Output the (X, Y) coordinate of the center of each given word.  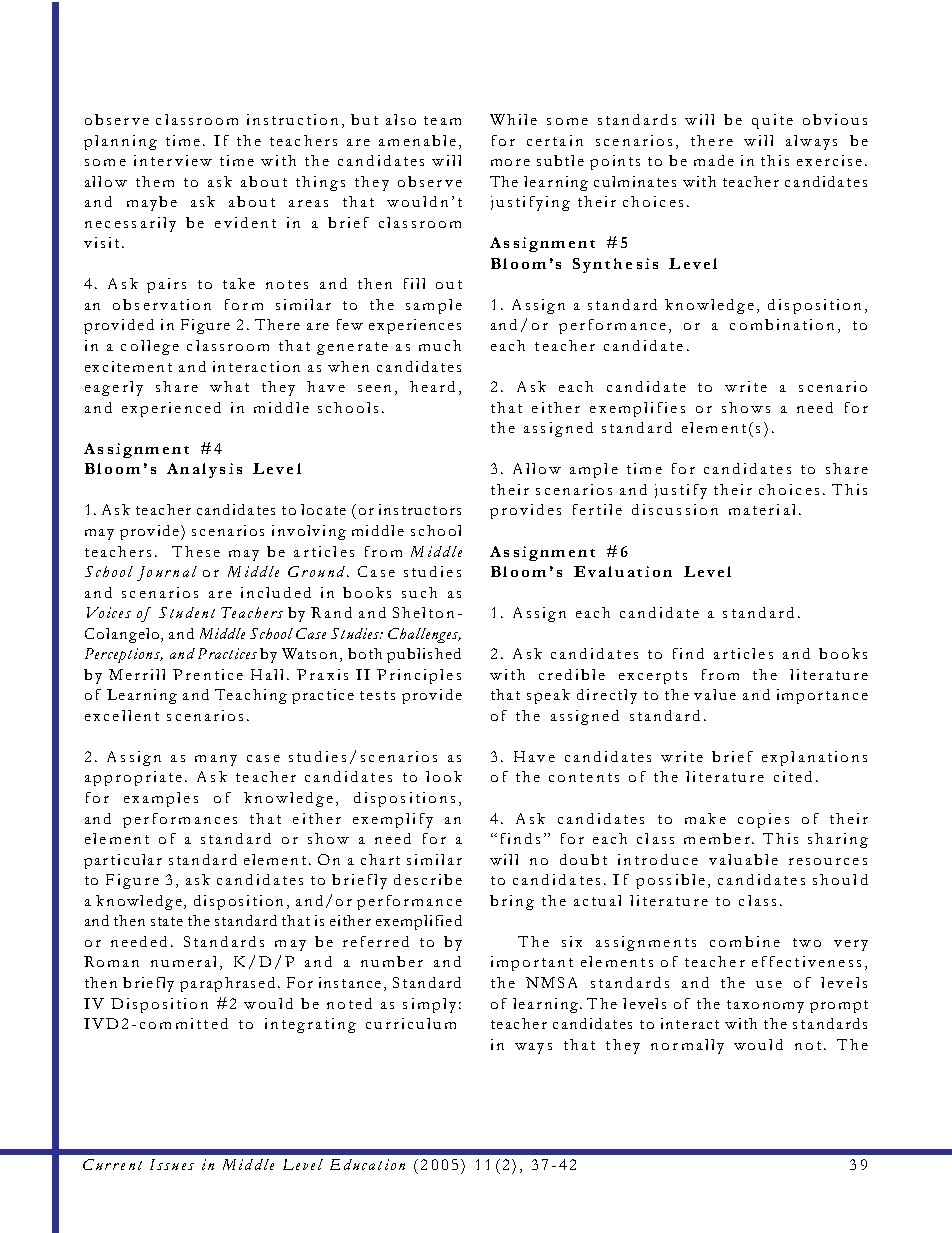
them (155, 181)
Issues (172, 1164)
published (424, 655)
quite (772, 121)
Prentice (208, 674)
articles (743, 653)
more (510, 162)
